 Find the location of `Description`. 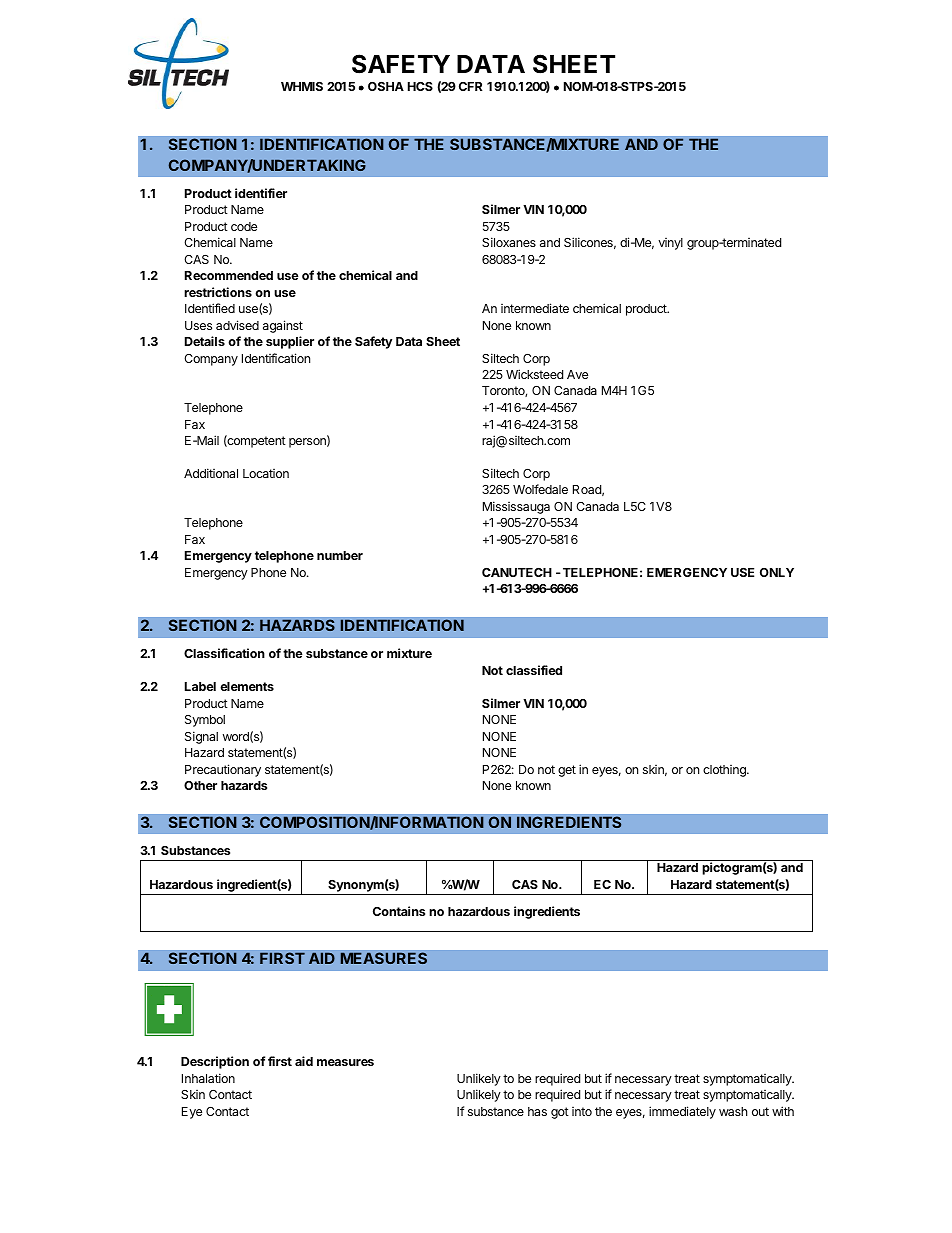

Description is located at coordinates (215, 1062).
